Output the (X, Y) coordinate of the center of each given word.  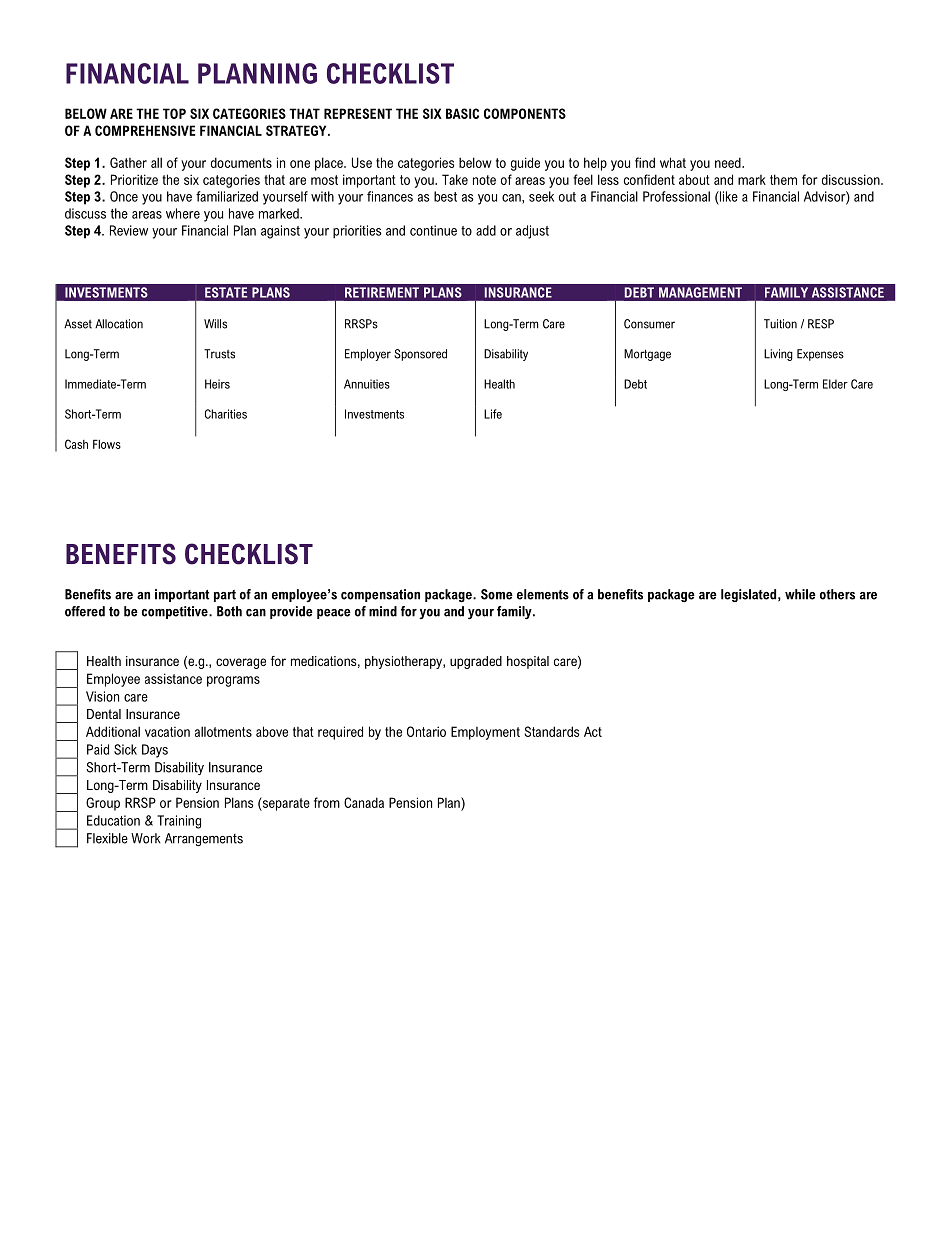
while (800, 594)
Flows (107, 444)
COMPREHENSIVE (145, 130)
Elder (835, 384)
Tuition (780, 324)
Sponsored (420, 355)
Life (493, 414)
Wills (215, 324)
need (729, 162)
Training (179, 822)
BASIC (462, 113)
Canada (364, 802)
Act (593, 731)
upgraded (476, 662)
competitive (176, 612)
